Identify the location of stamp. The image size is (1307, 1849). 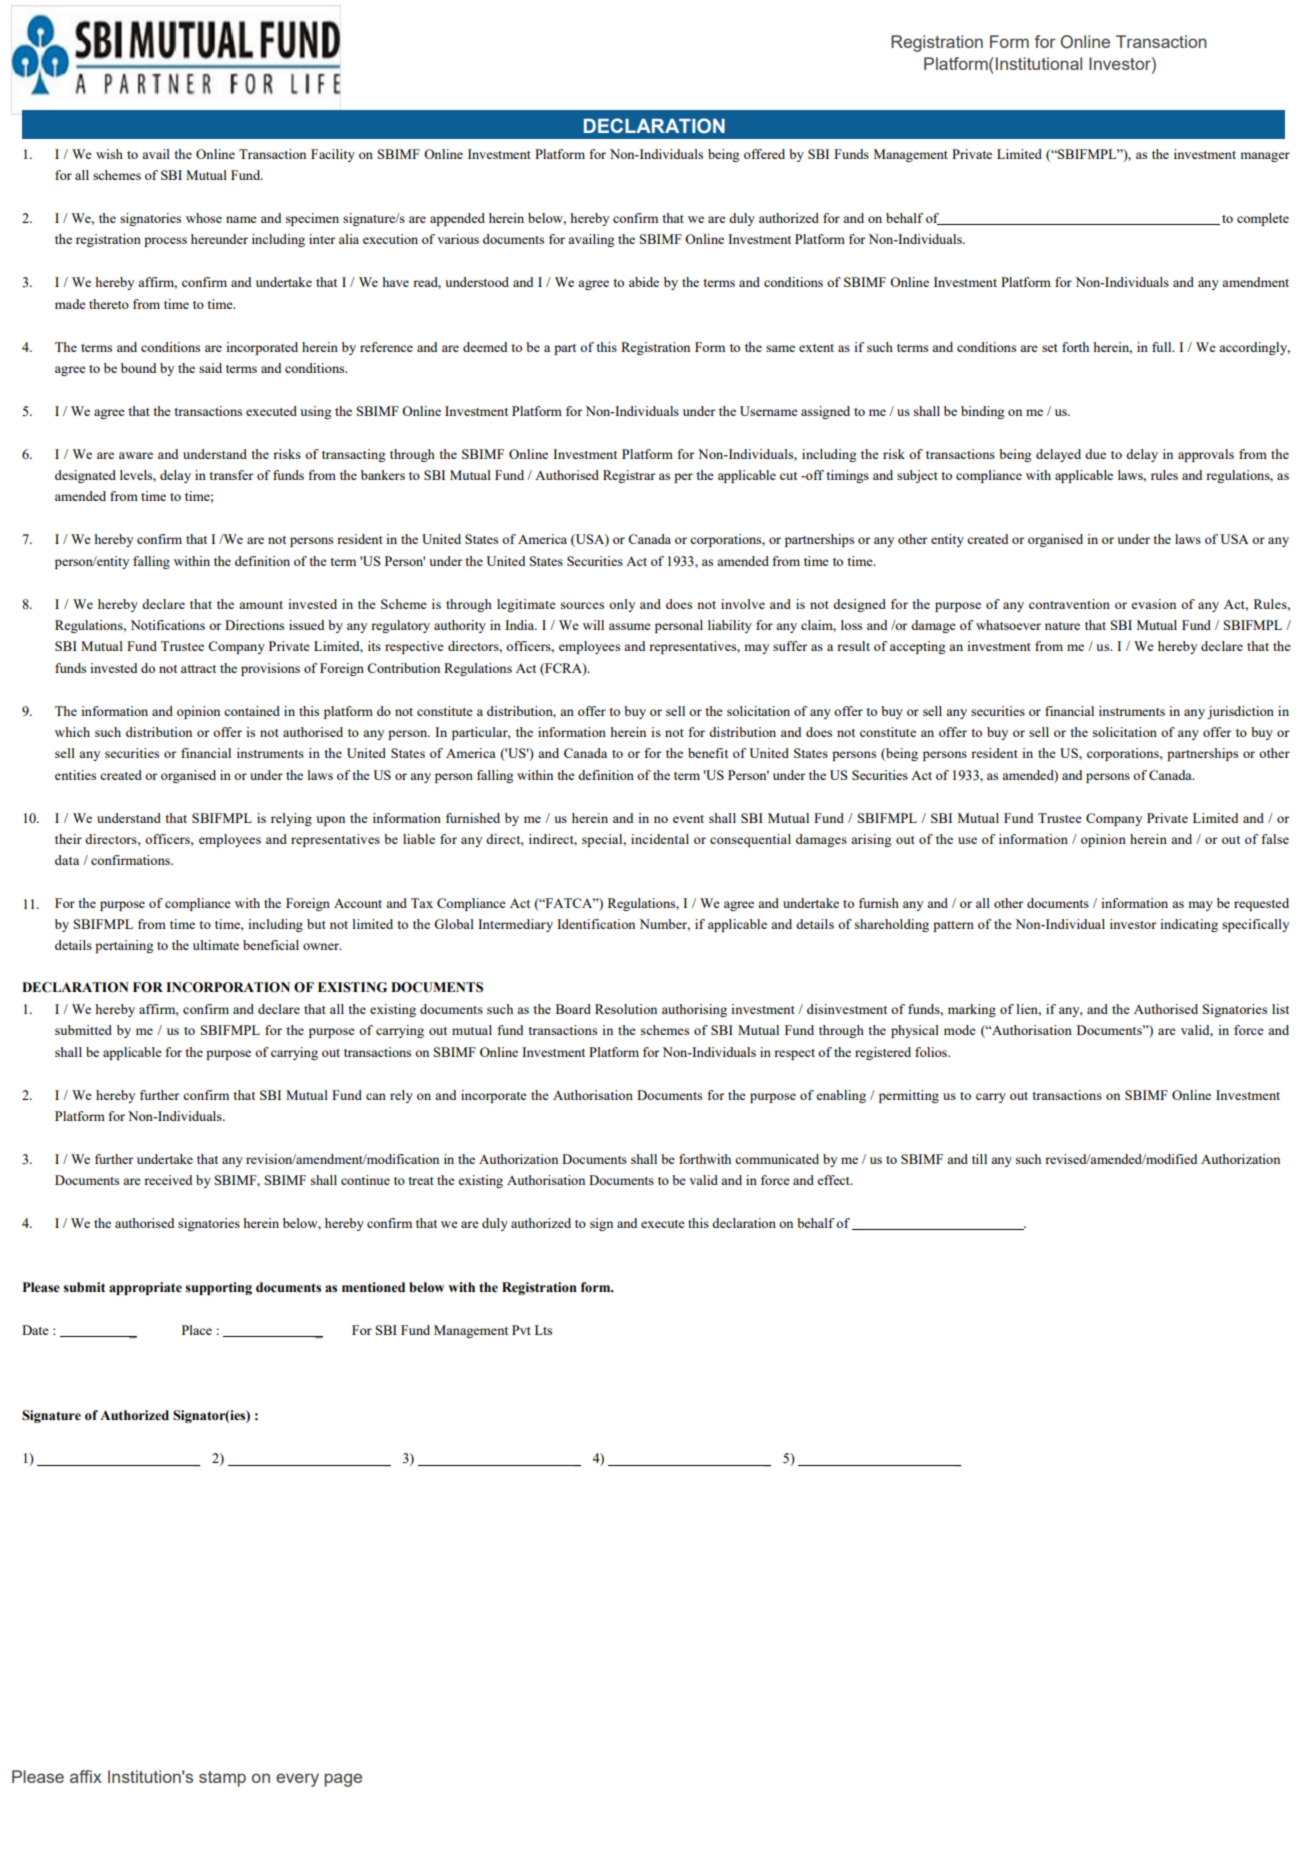
(222, 1779).
